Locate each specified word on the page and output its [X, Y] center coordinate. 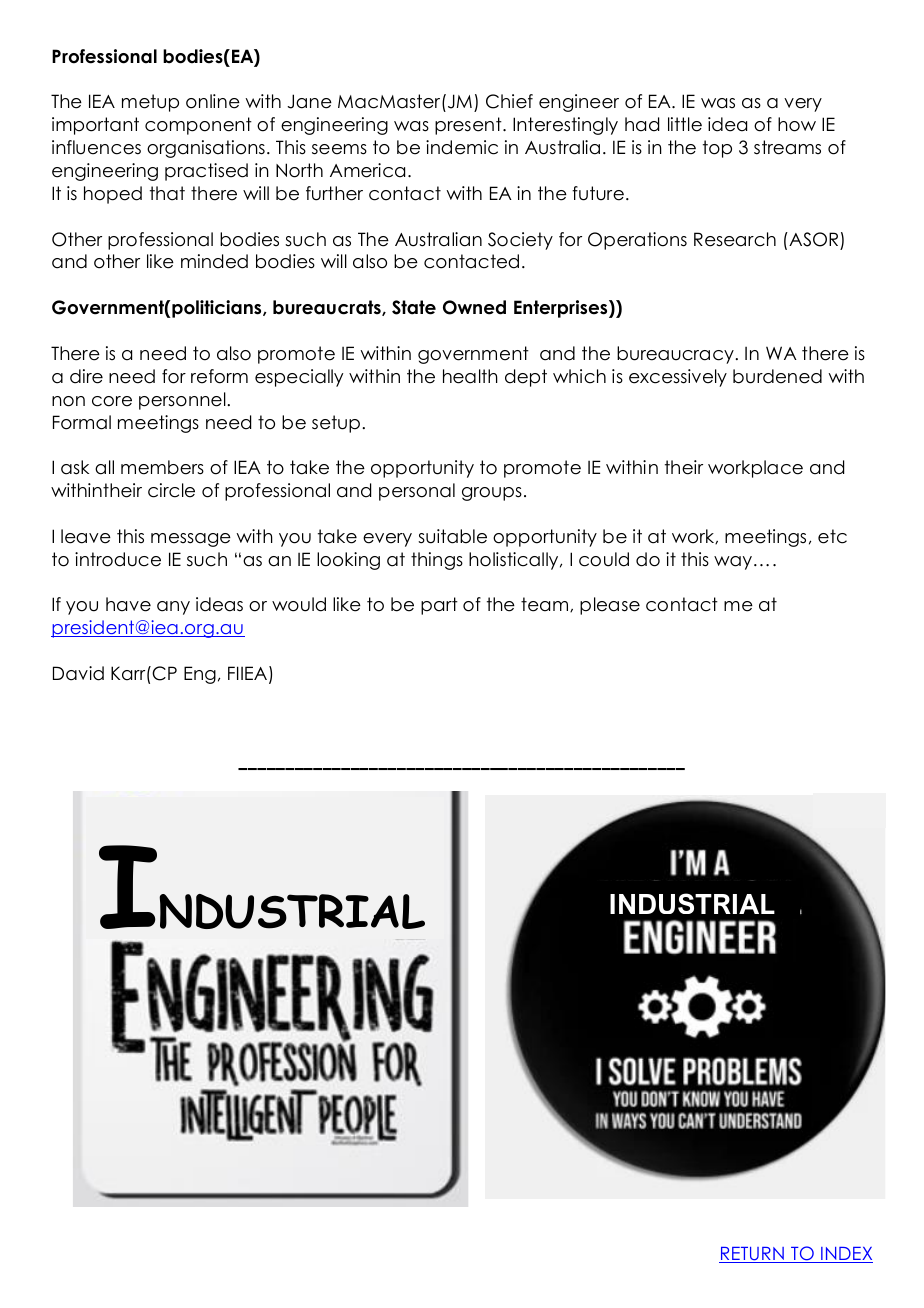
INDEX [846, 1255]
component [198, 126]
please [610, 606]
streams [787, 147]
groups [492, 494]
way [733, 563]
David [78, 673]
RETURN [752, 1255]
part [439, 606]
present [469, 126]
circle [171, 490]
